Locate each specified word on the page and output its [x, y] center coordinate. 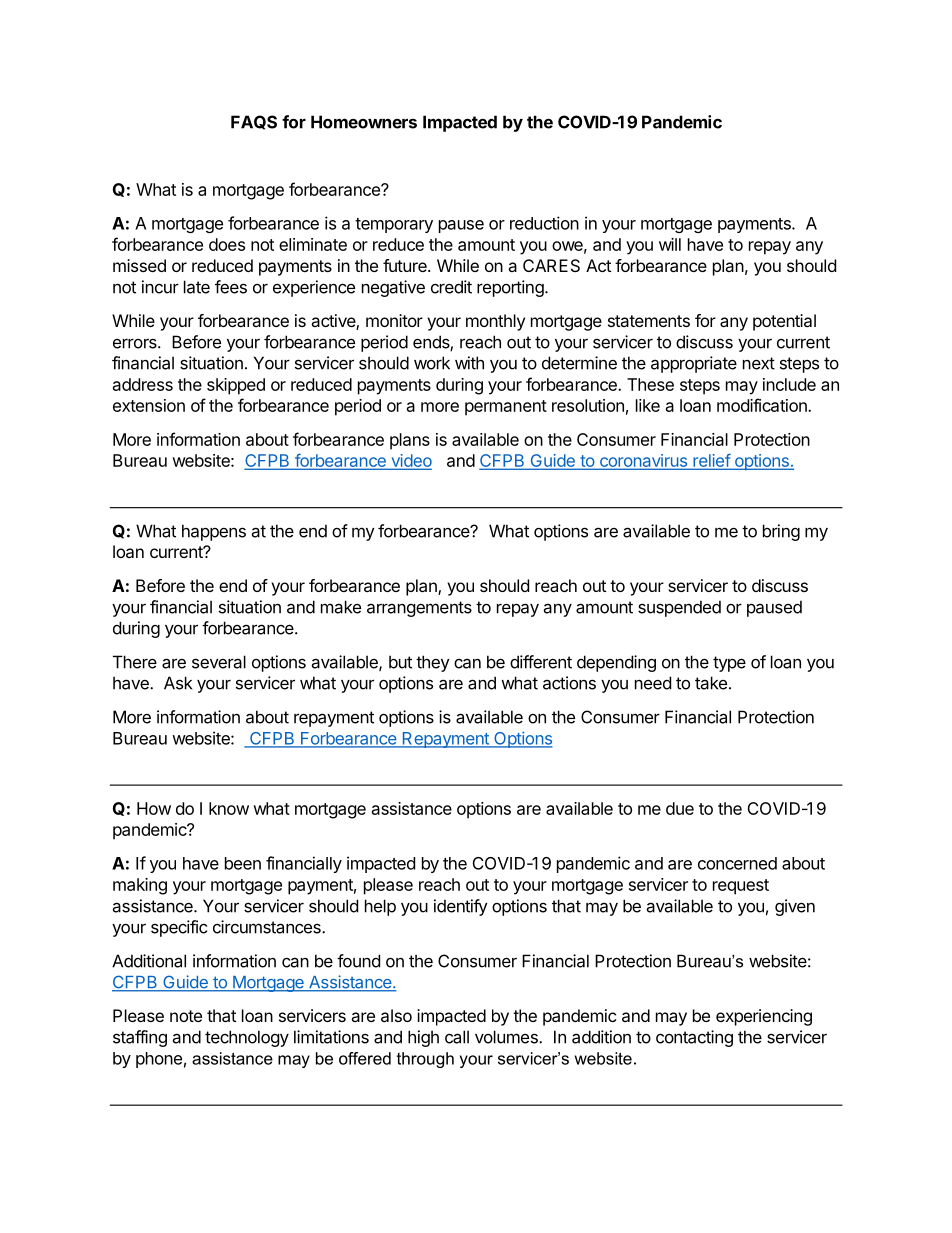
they [433, 663]
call [457, 1037]
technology [247, 1038]
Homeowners [364, 122]
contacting [694, 1038]
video [410, 461]
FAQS [254, 122]
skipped [236, 386]
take [711, 683]
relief [711, 461]
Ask [178, 683]
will [670, 244]
